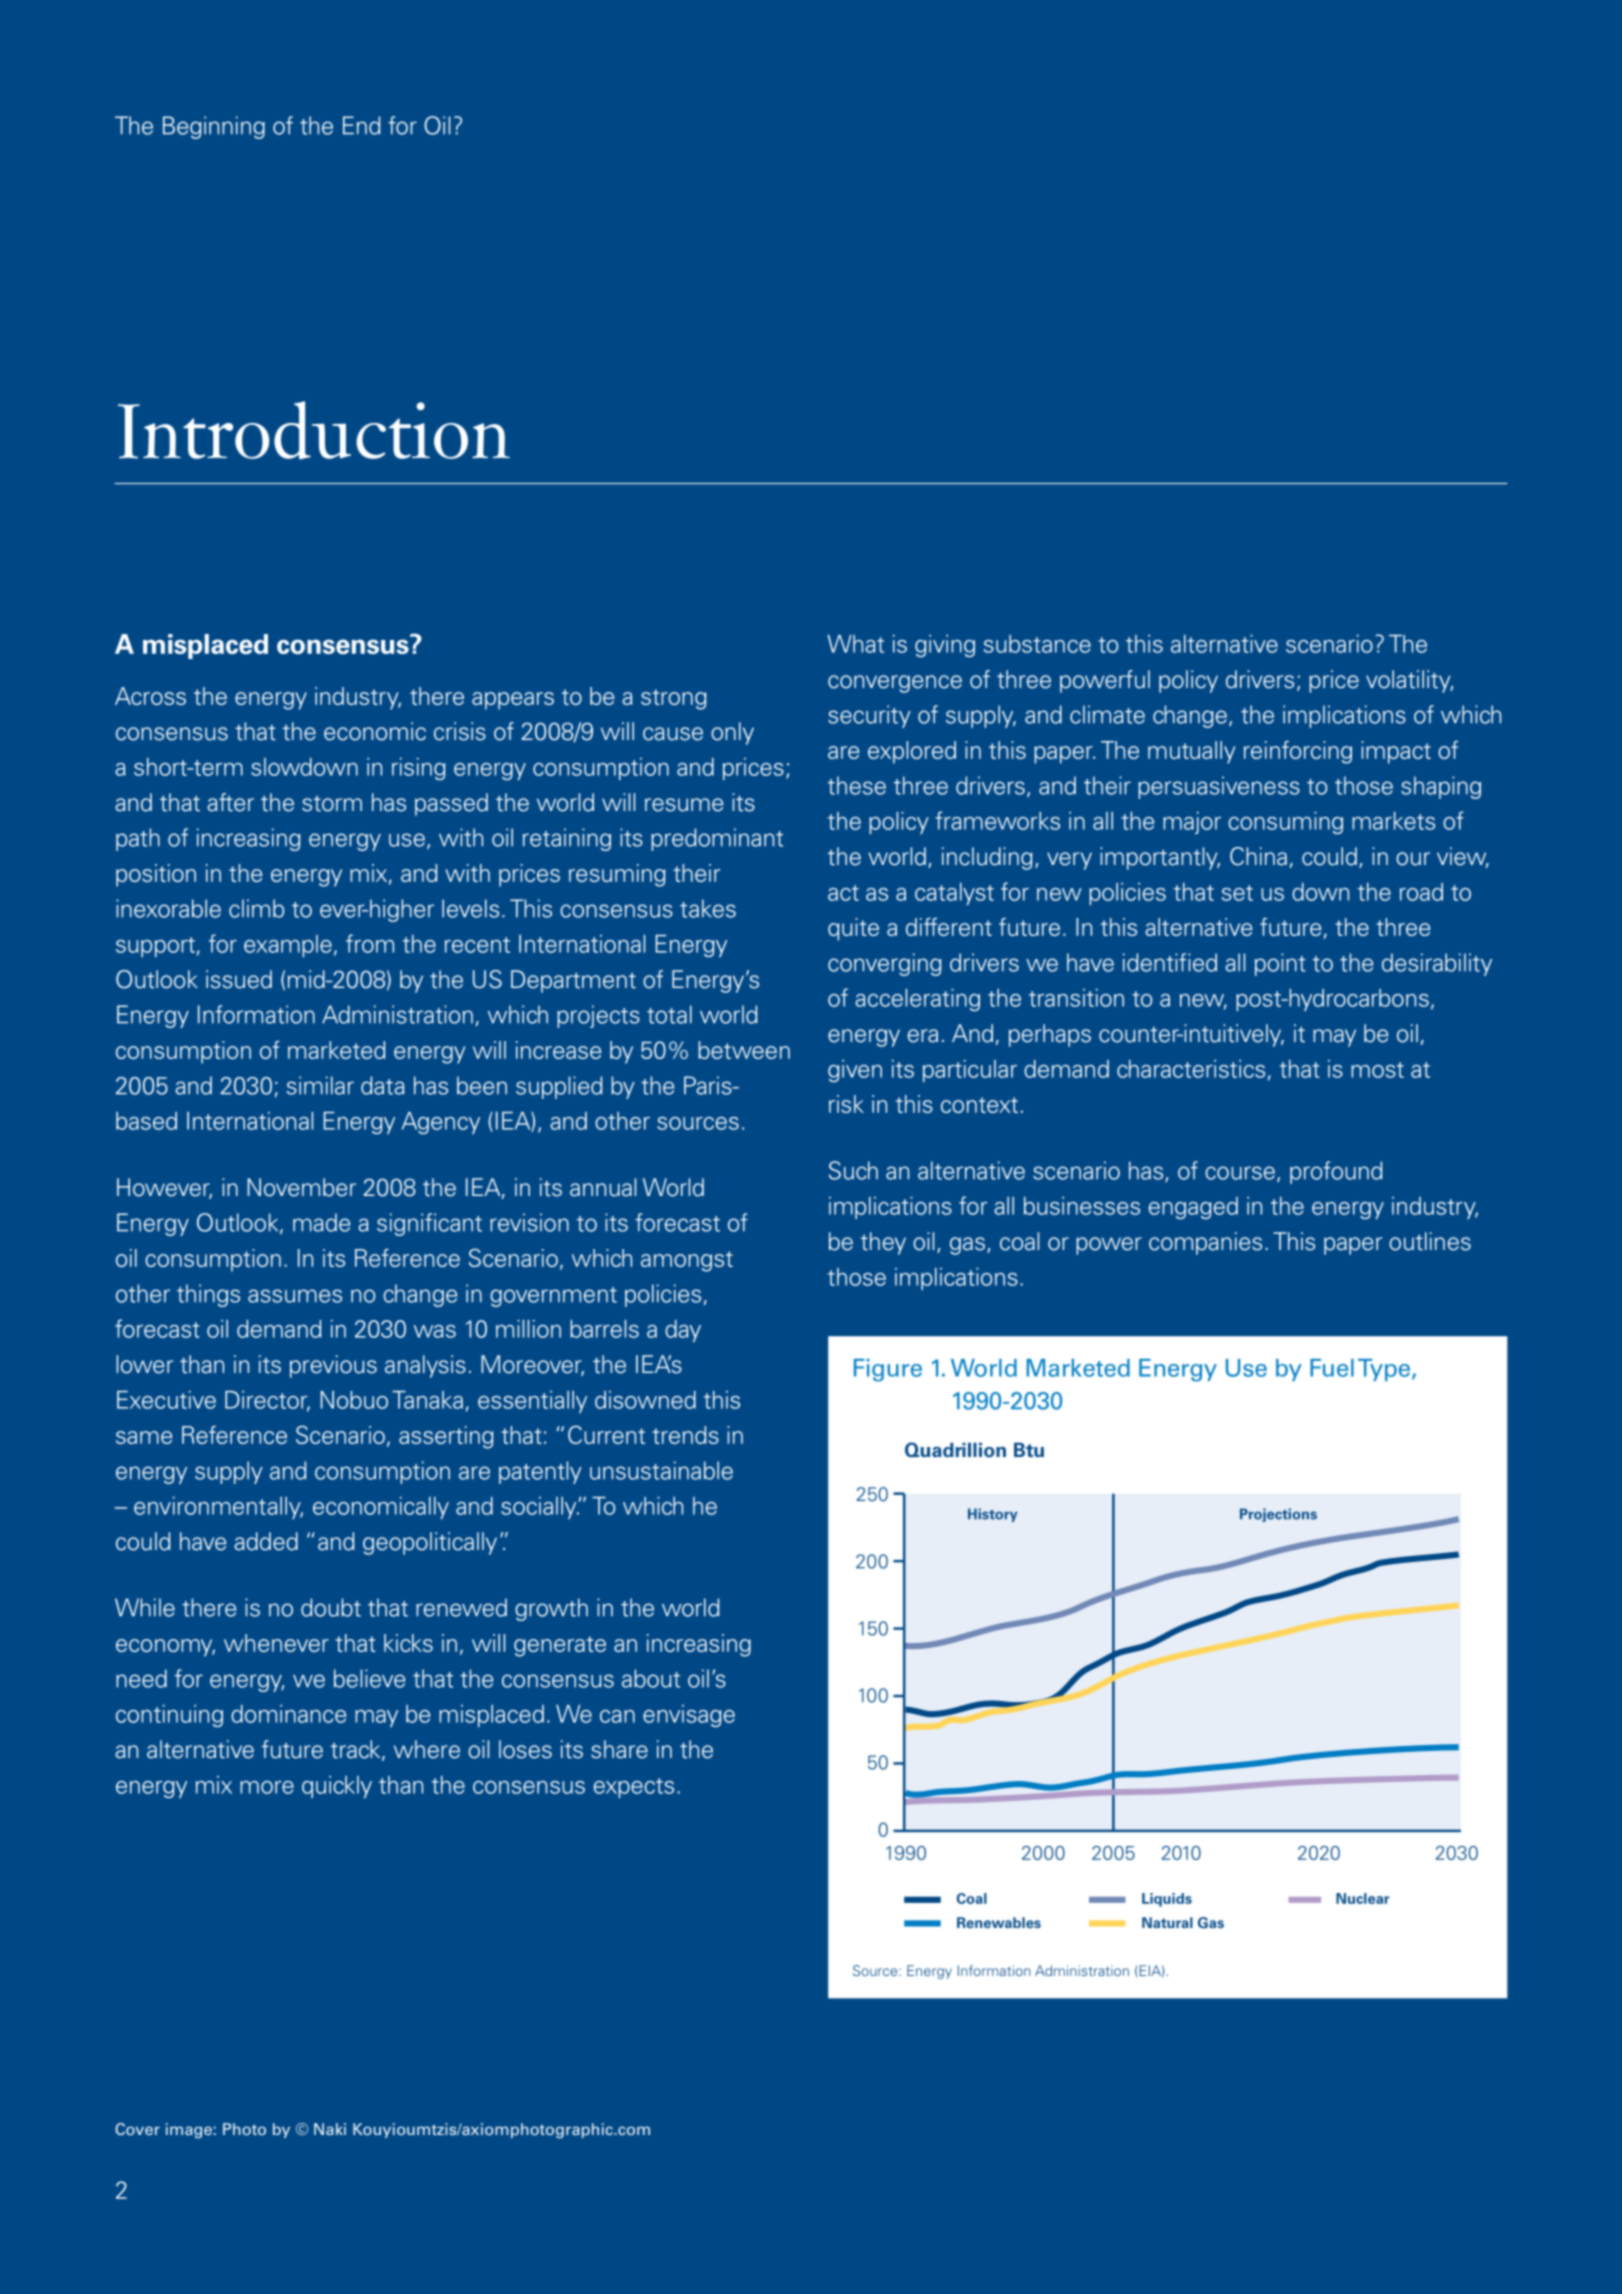  I want to click on Introduction, so click(314, 430).
